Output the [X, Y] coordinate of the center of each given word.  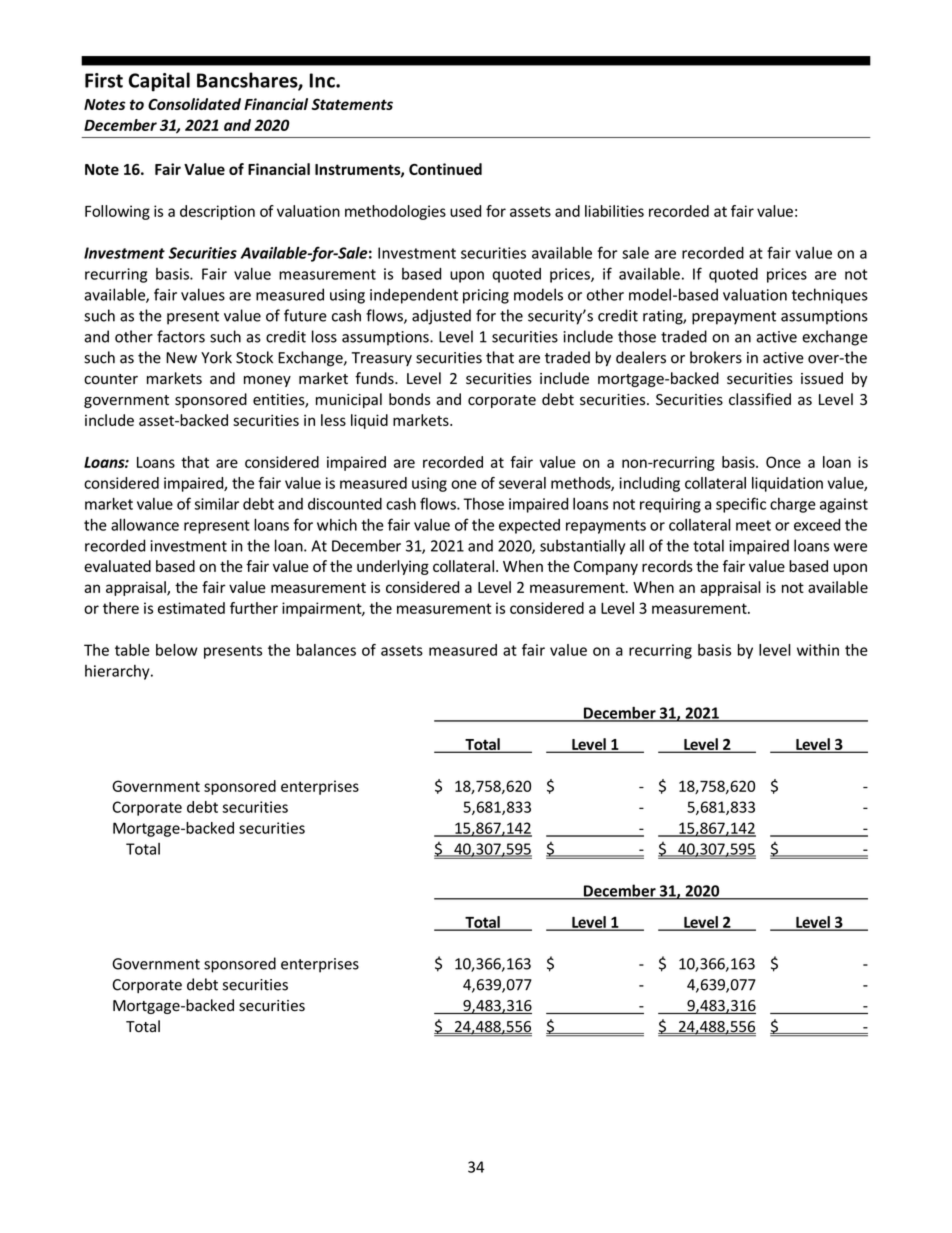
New [181, 358]
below [177, 650]
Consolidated [194, 104]
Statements [352, 104]
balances [326, 650]
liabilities [614, 211]
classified [760, 399]
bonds [409, 399]
